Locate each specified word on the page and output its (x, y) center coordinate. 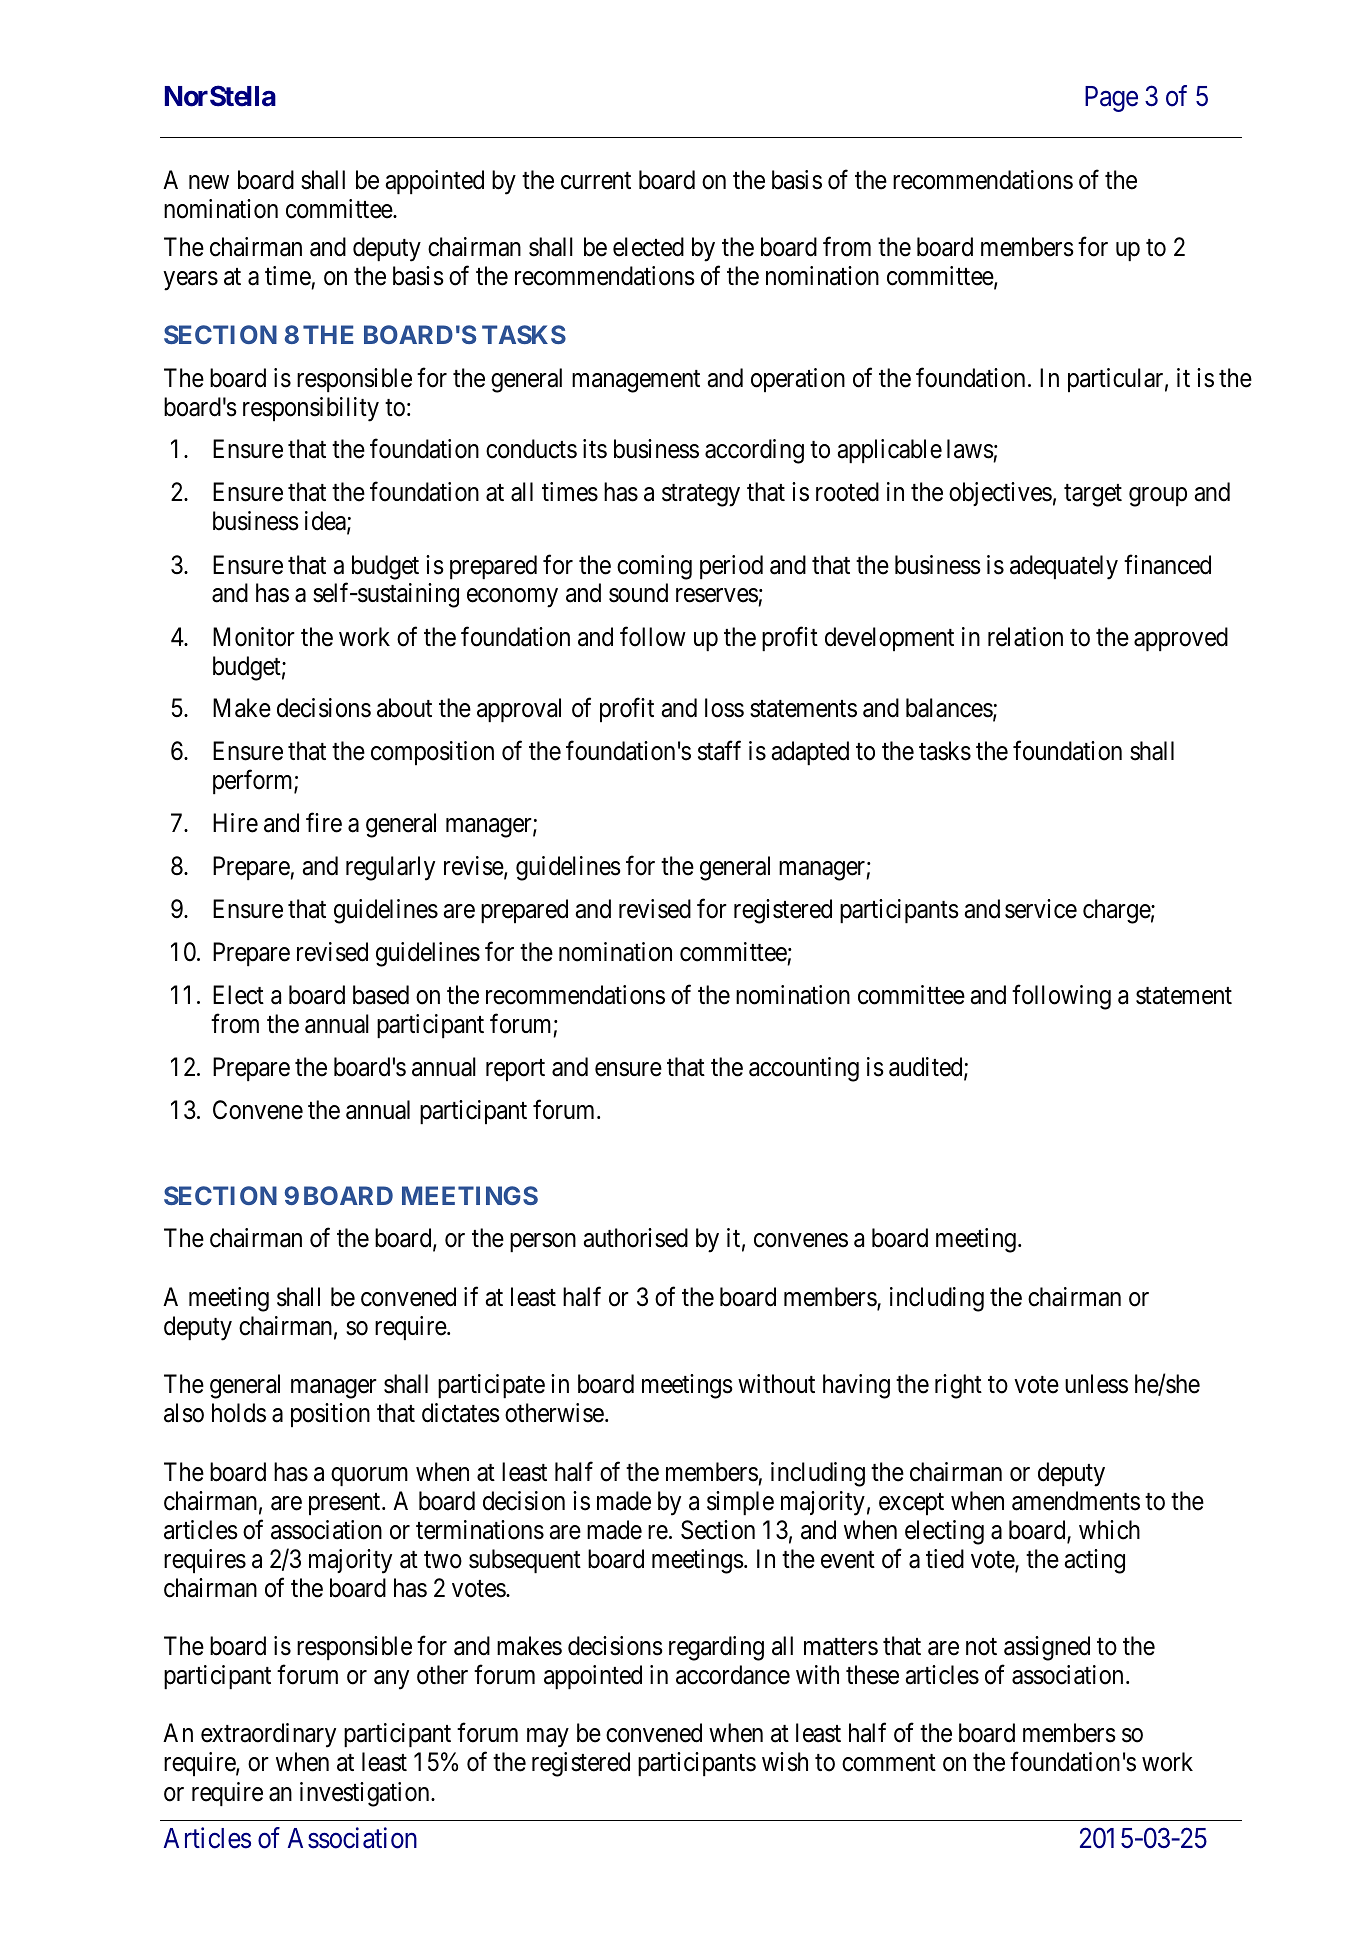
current (596, 181)
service (1041, 909)
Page (1111, 99)
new (209, 182)
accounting (804, 1069)
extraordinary (268, 1735)
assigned (1047, 1648)
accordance (733, 1675)
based (381, 995)
